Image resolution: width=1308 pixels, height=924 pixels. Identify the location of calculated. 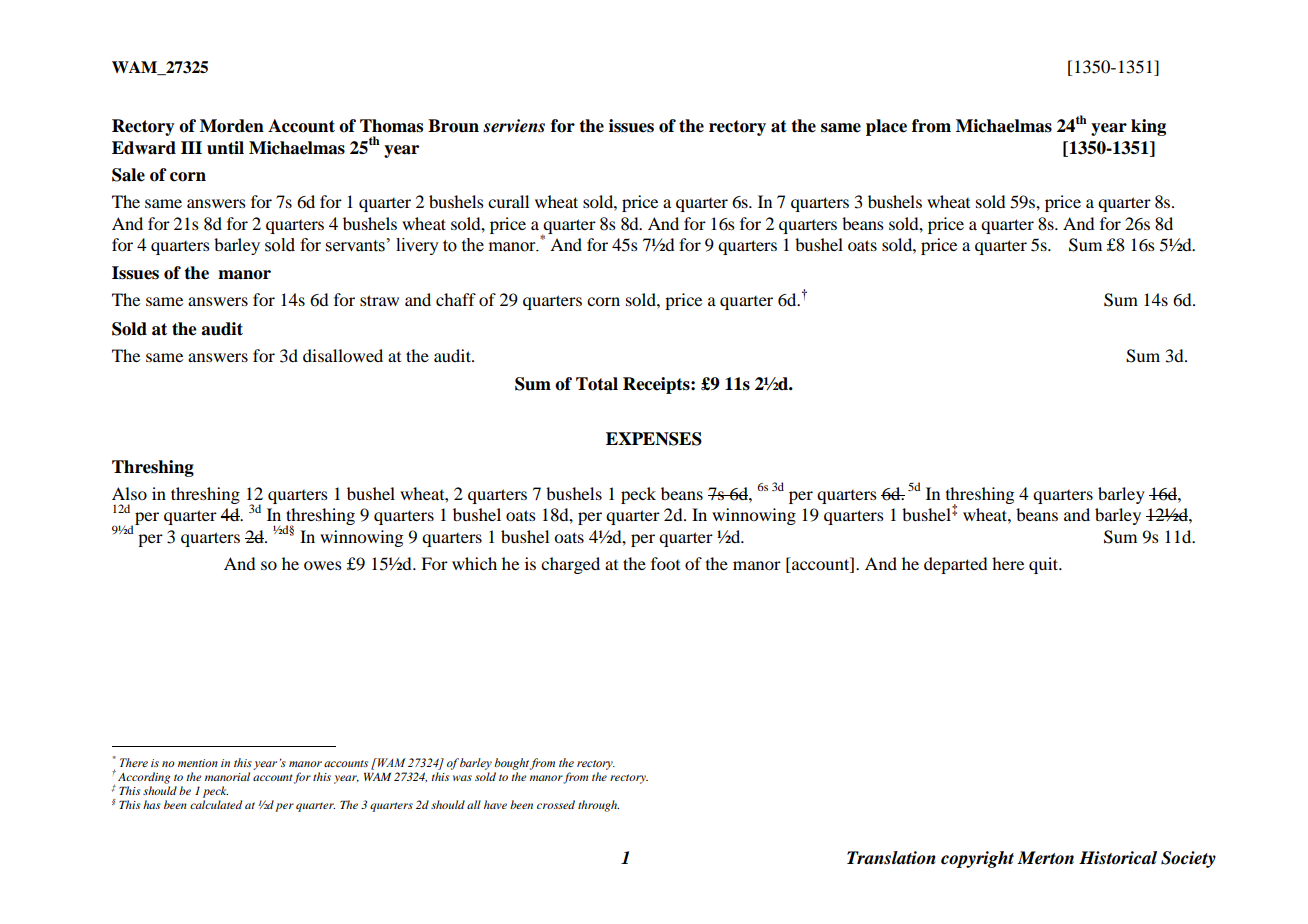
(216, 804).
